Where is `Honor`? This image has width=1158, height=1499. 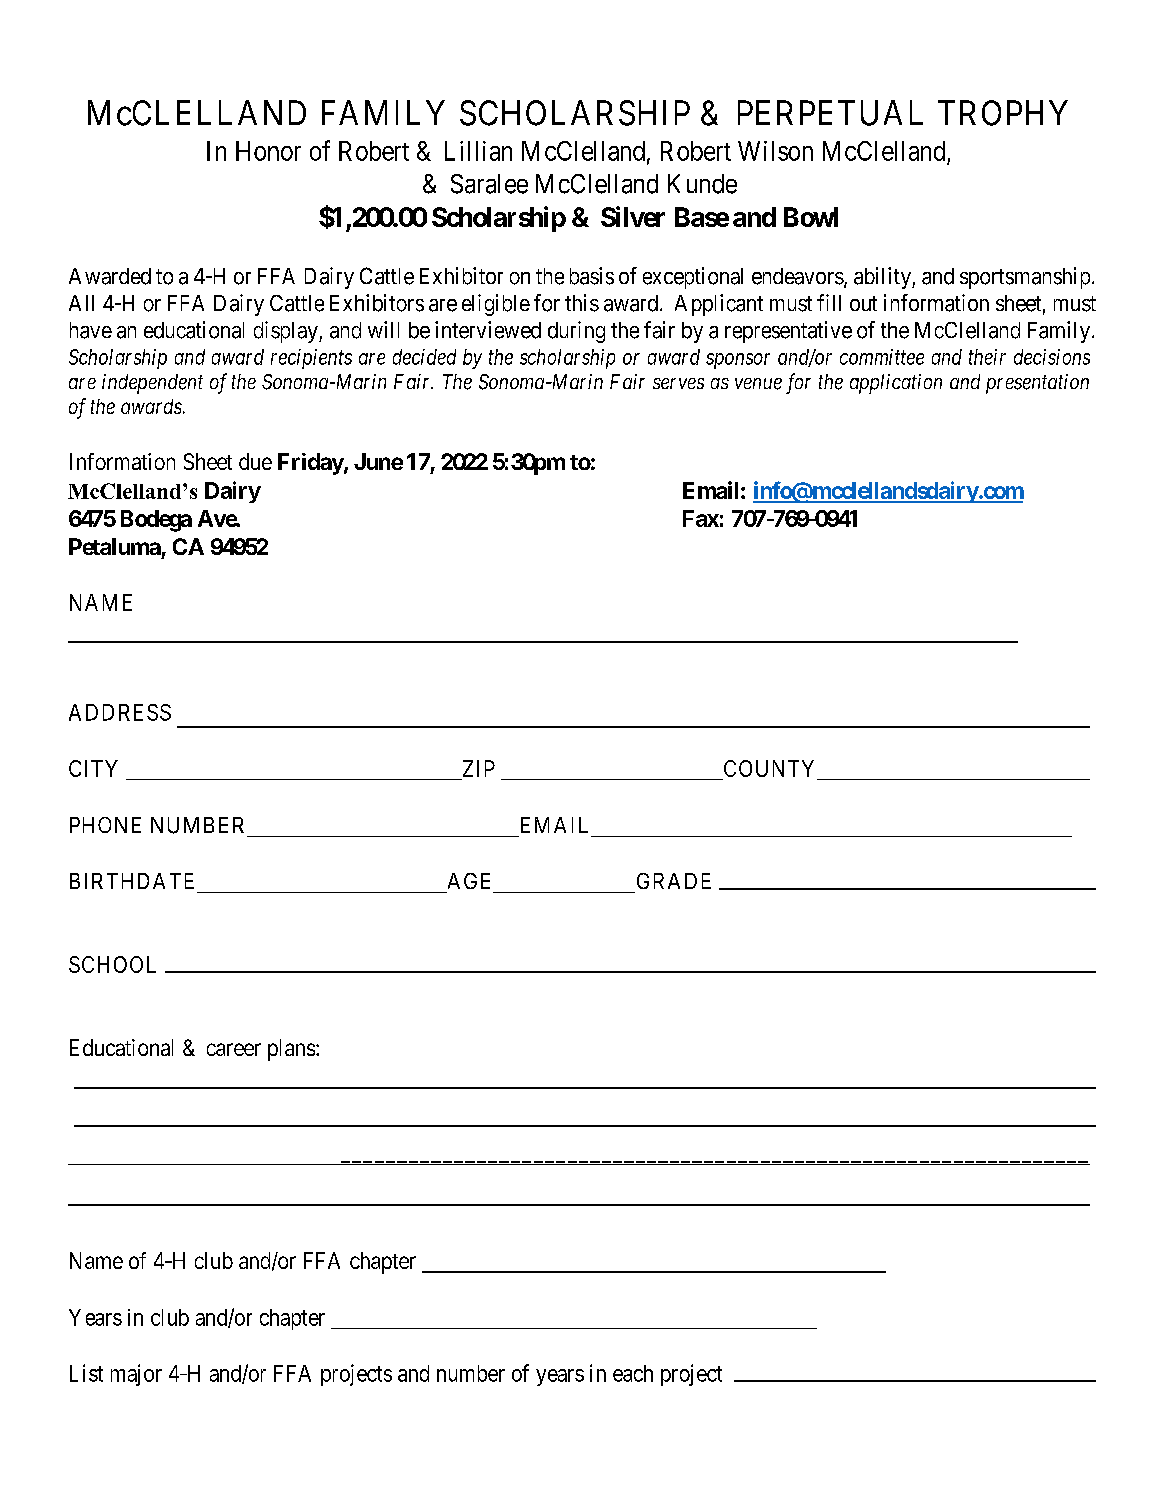
Honor is located at coordinates (268, 151).
